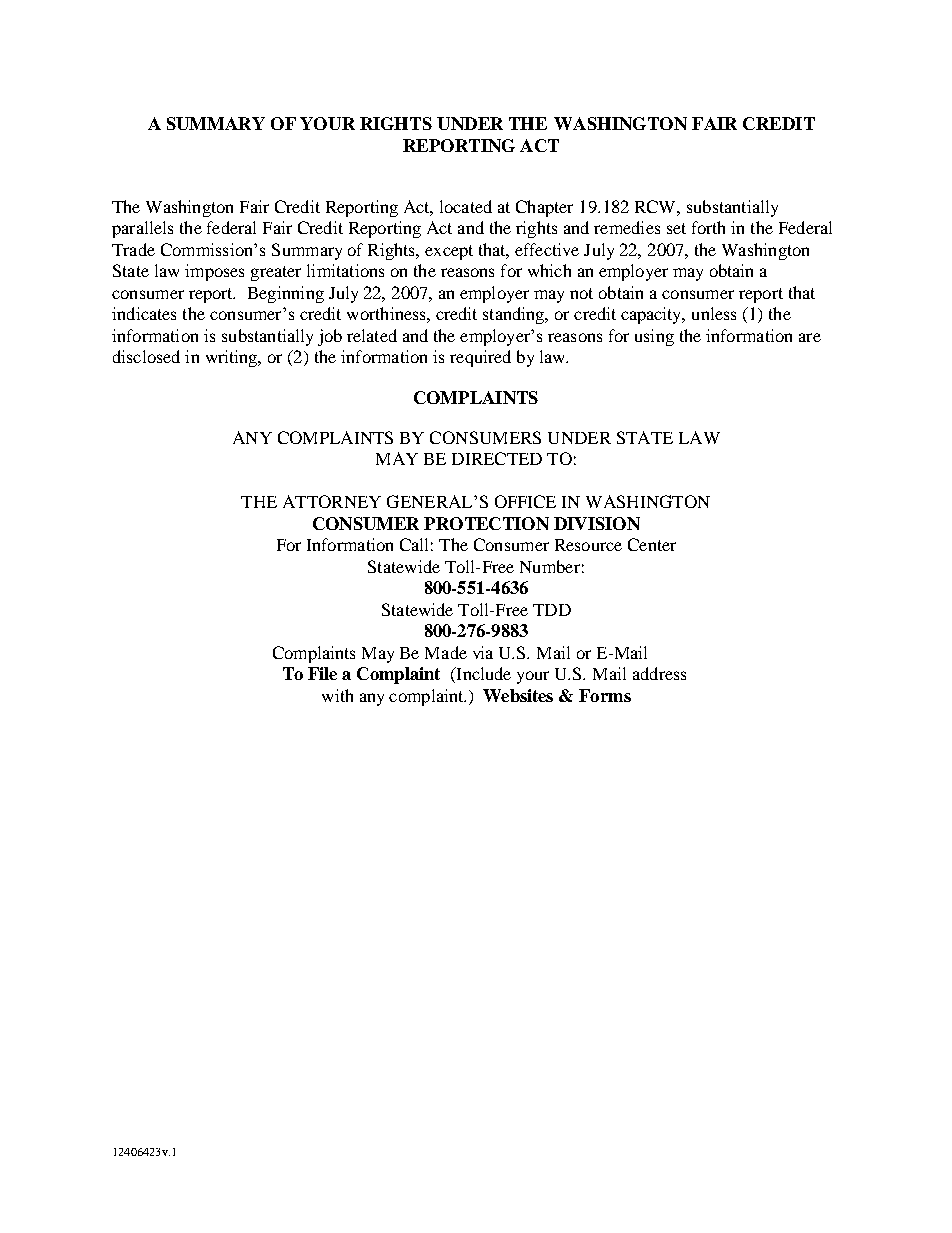 Image resolution: width=952 pixels, height=1233 pixels. I want to click on address, so click(659, 673).
